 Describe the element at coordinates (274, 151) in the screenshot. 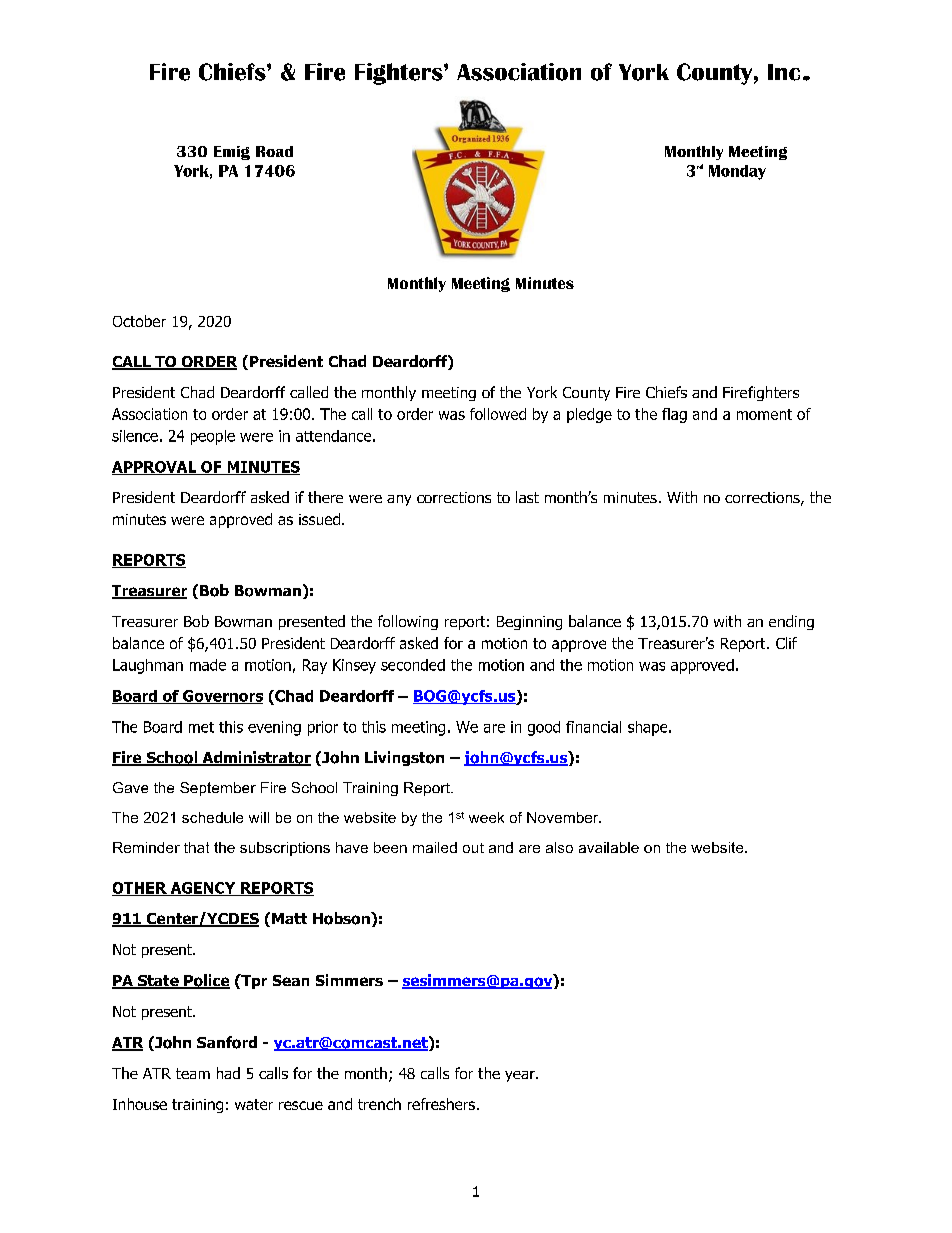

I see `Road` at that location.
